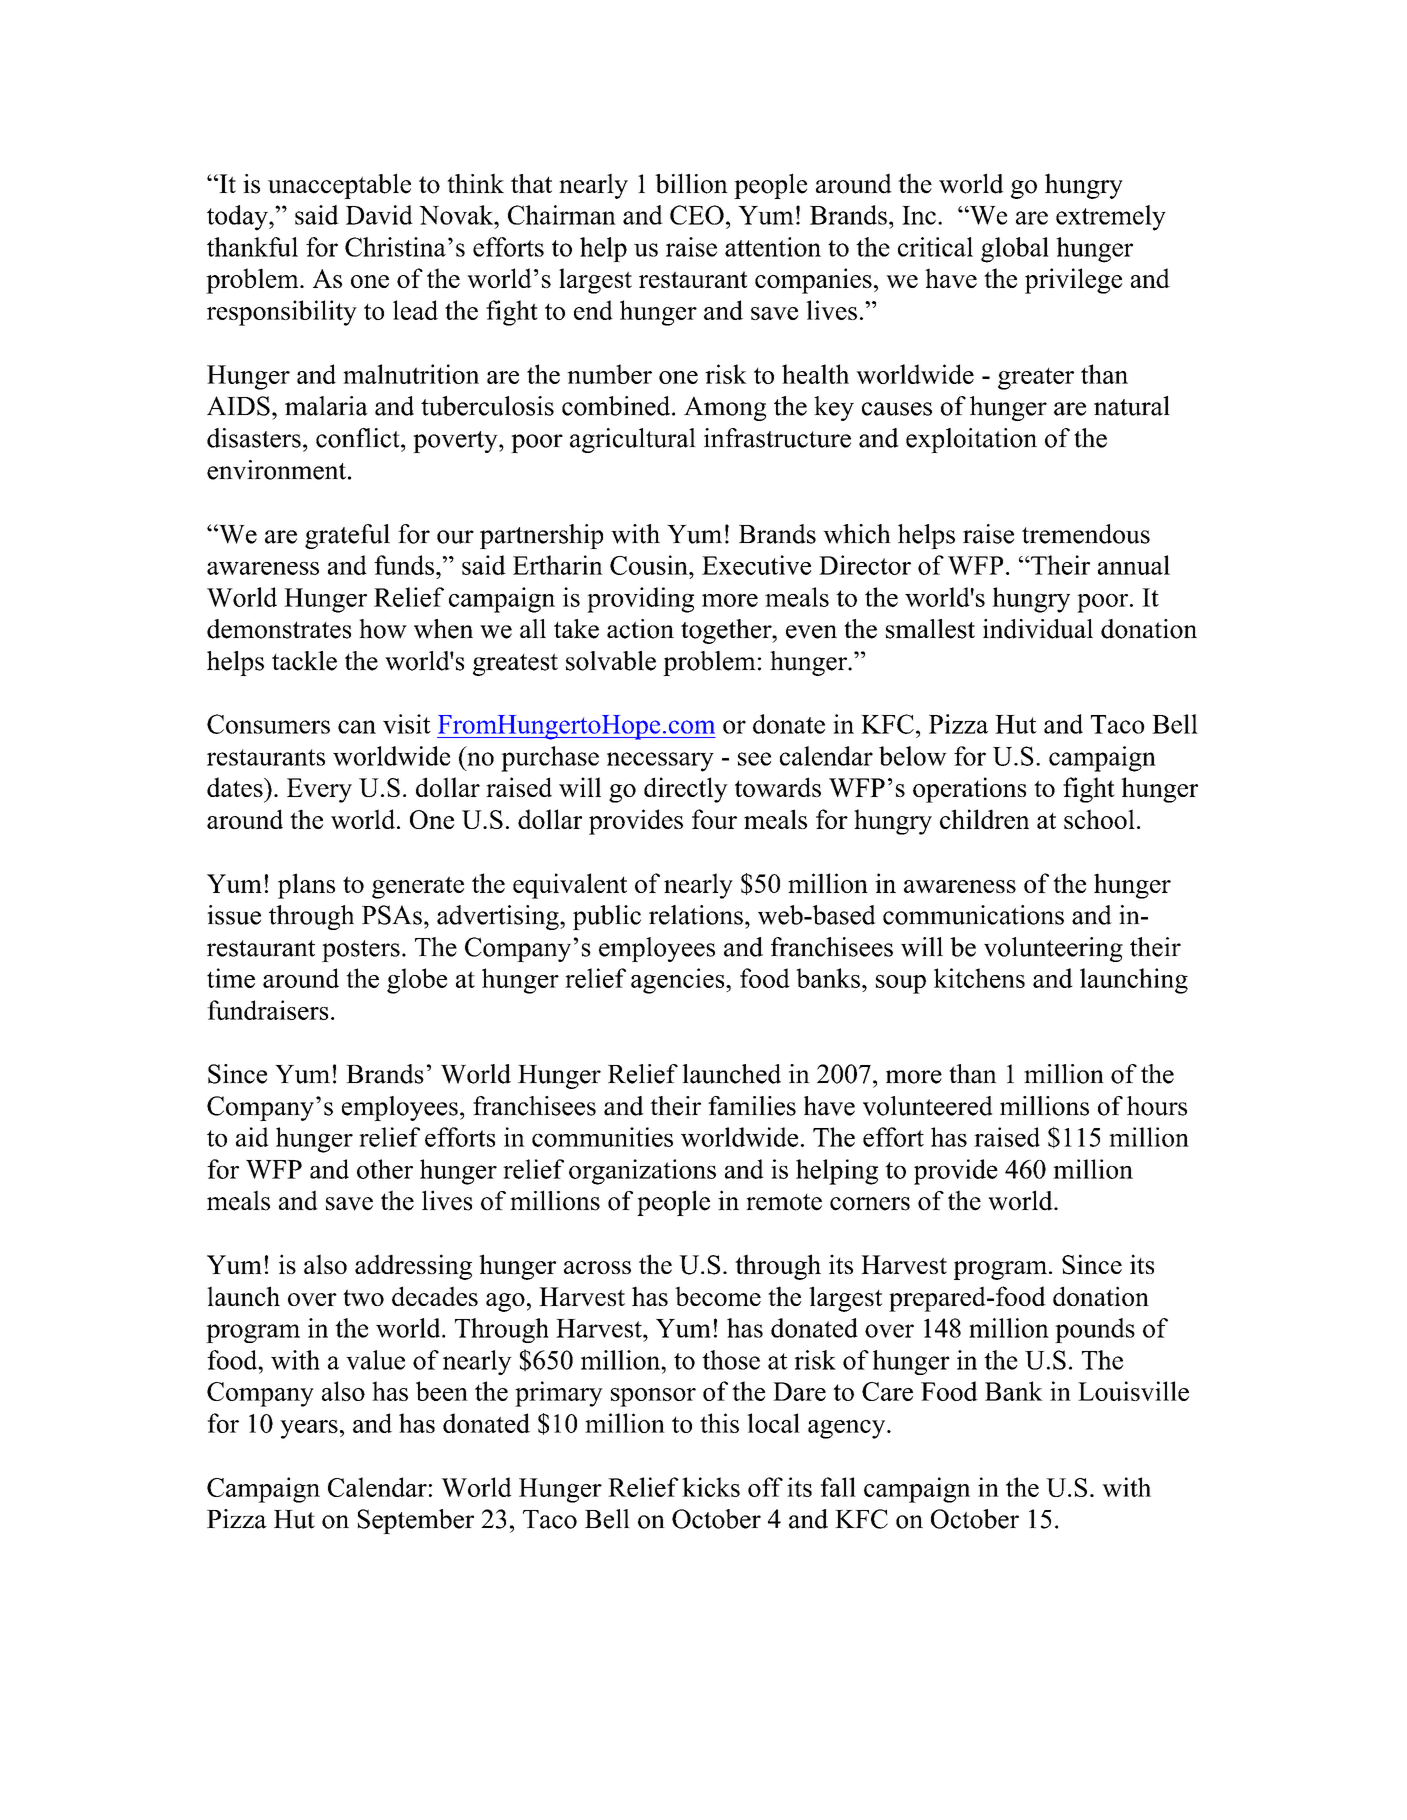  I want to click on necessary, so click(660, 762).
